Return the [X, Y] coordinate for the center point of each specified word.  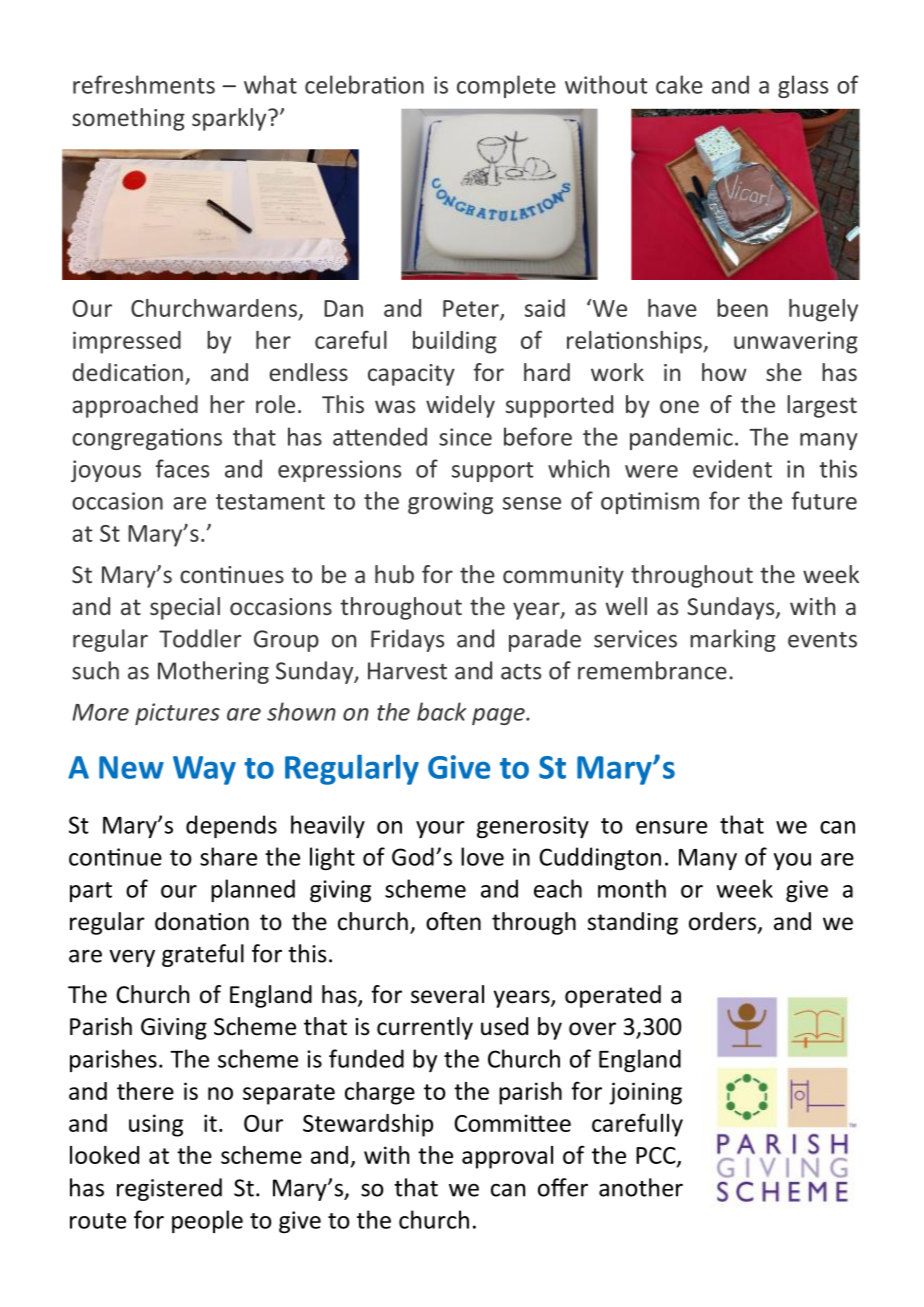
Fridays [407, 640]
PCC [657, 1156]
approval [507, 1157]
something [128, 119]
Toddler [200, 638]
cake [679, 84]
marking [733, 640]
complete [506, 86]
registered [169, 1189]
